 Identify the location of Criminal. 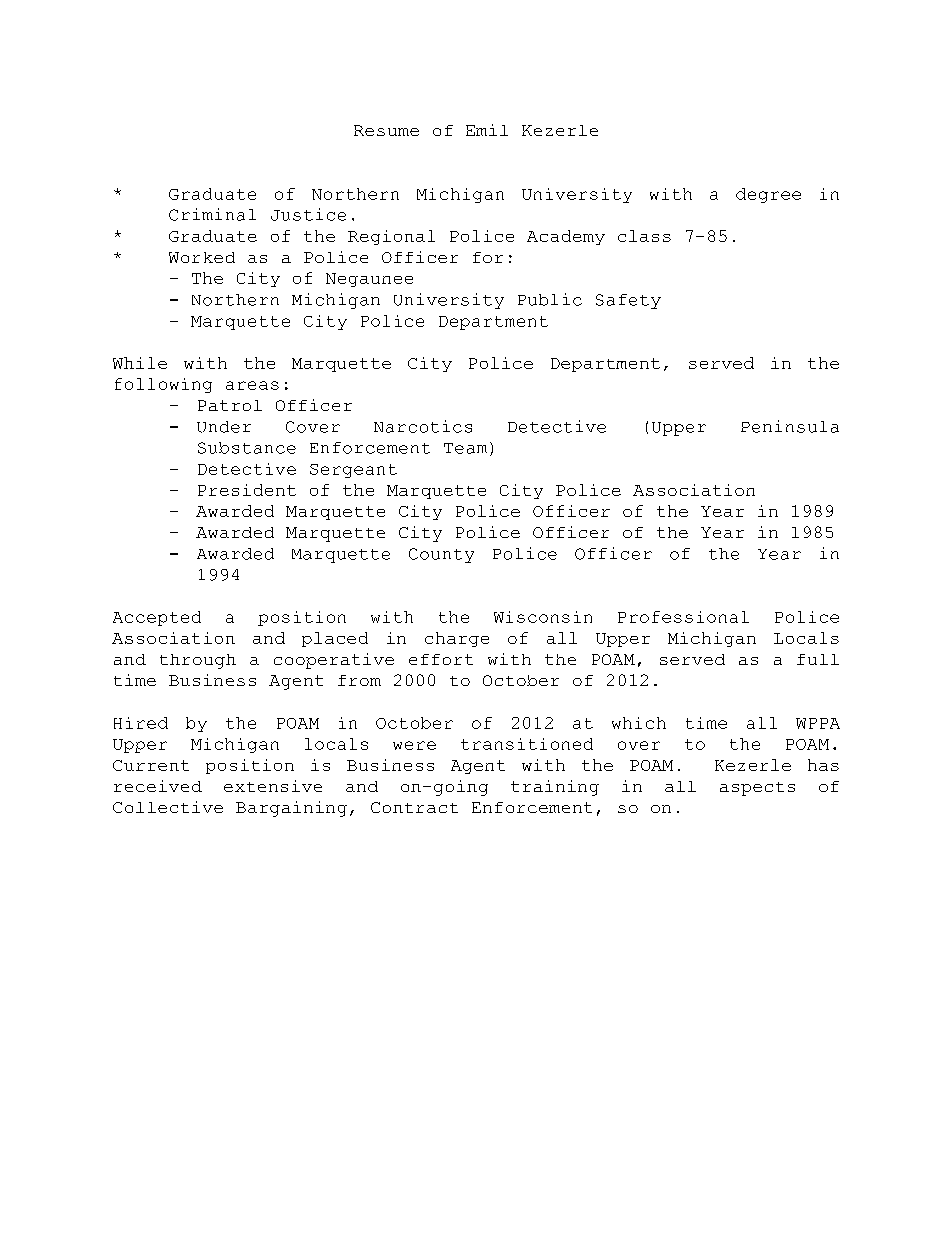
(212, 214).
